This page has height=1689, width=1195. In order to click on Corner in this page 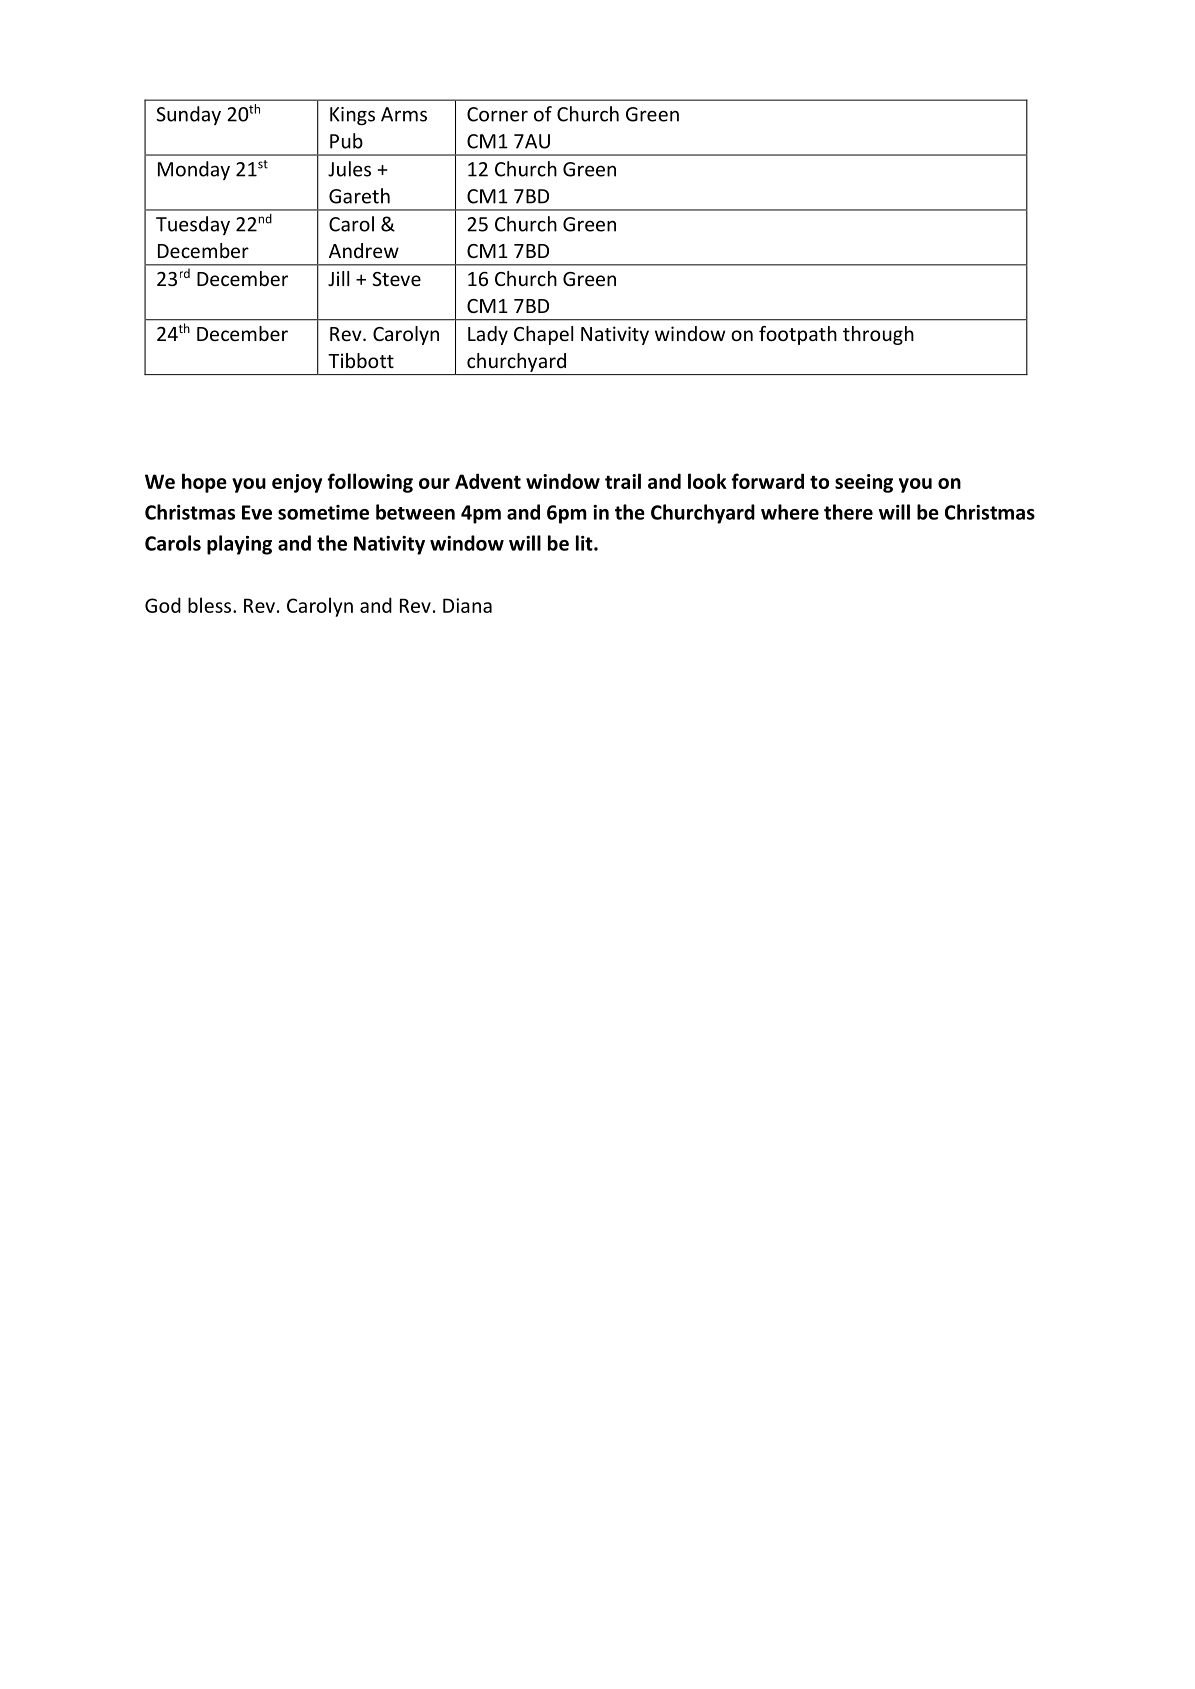, I will do `click(497, 114)`.
